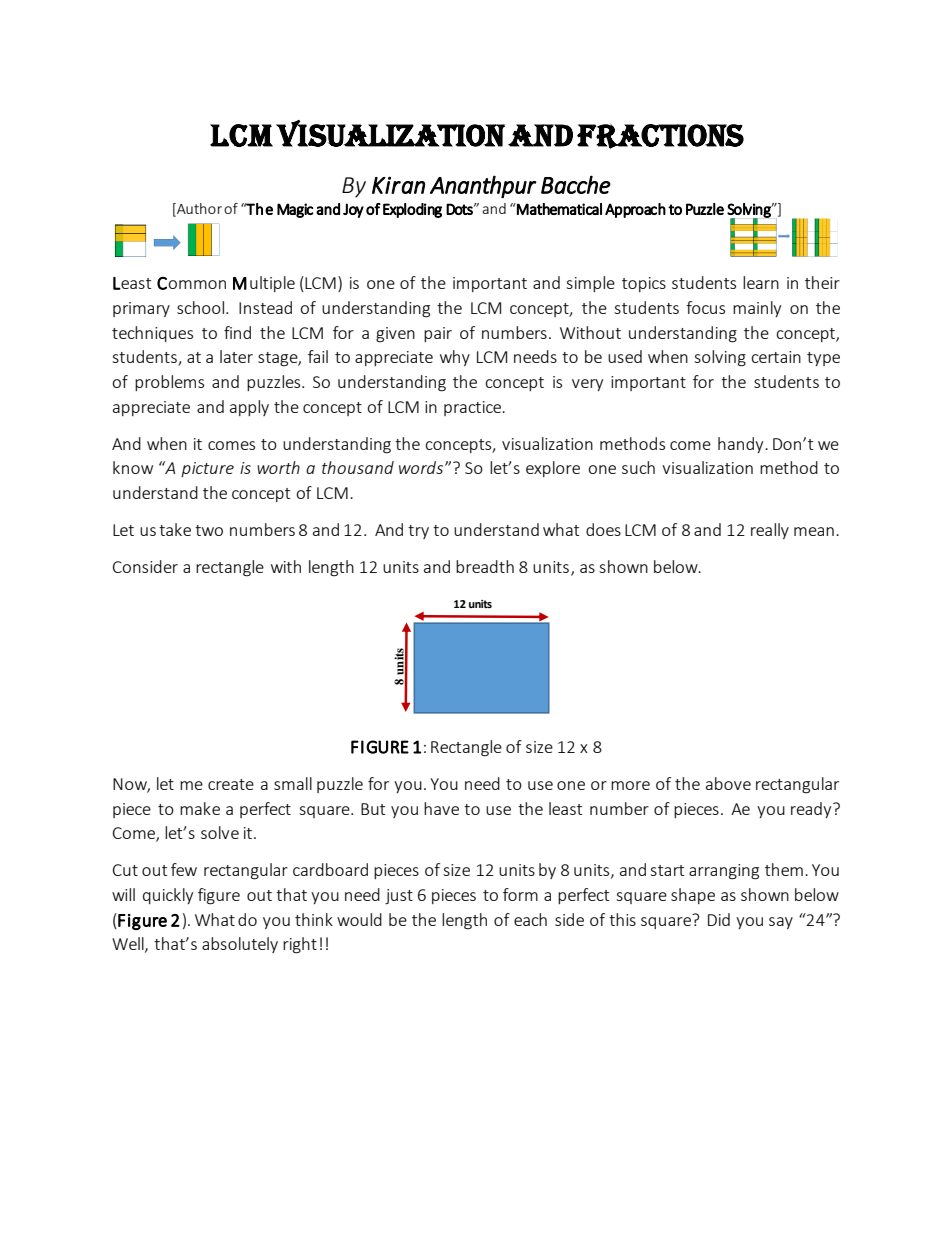 This screenshot has height=1233, width=952. I want to click on Kiran, so click(398, 185).
